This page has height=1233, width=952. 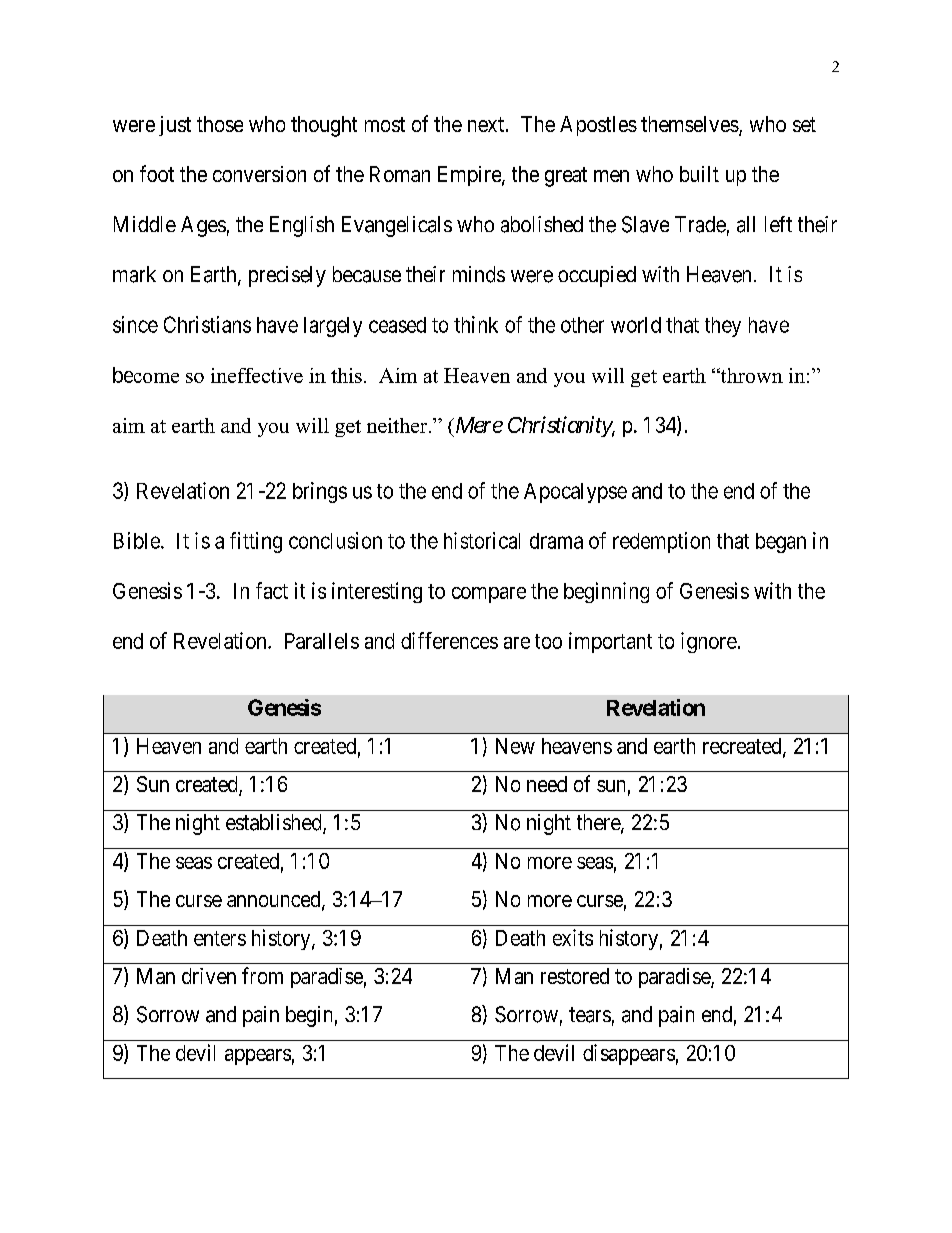 I want to click on New, so click(x=515, y=746).
